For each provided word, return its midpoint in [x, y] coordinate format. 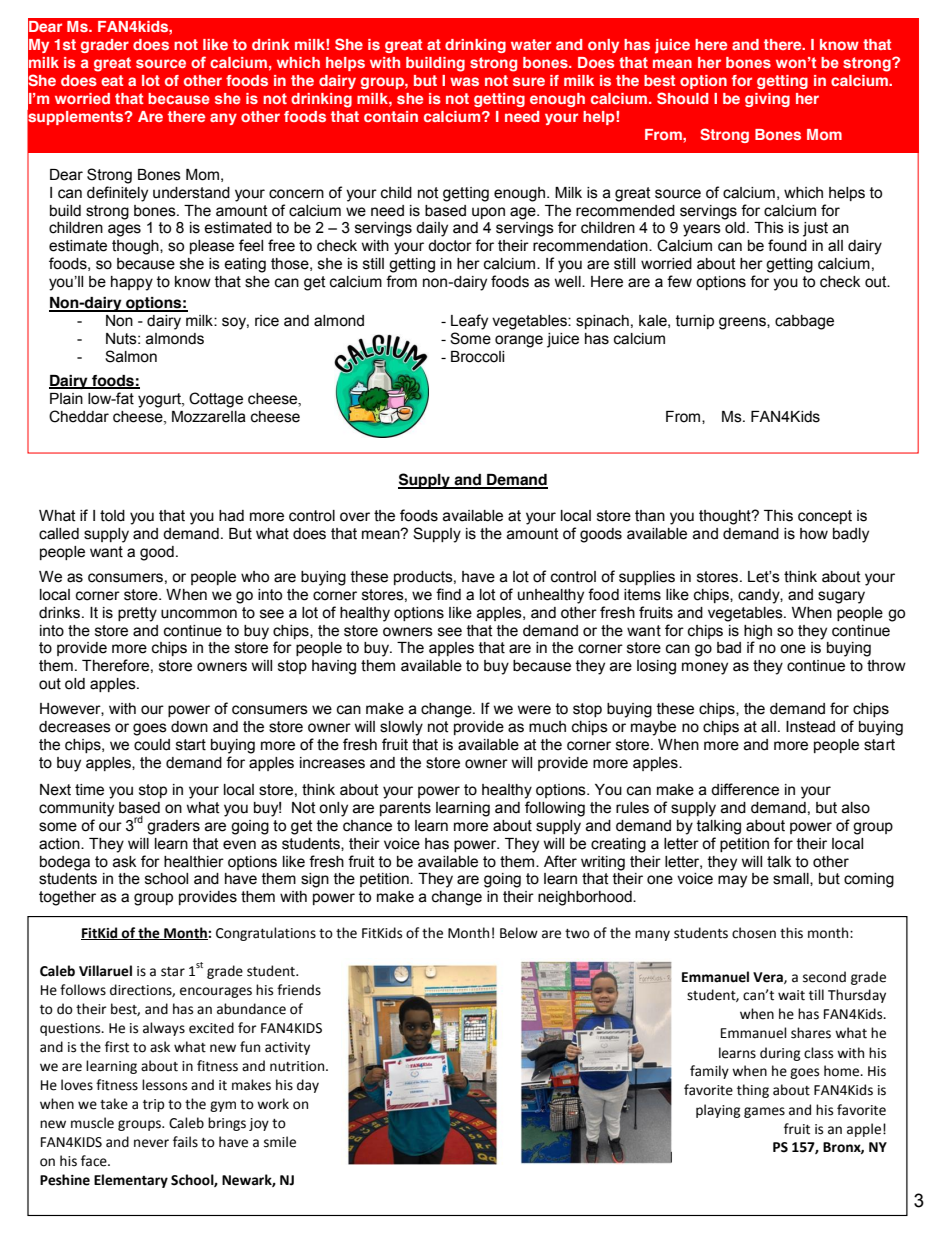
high [758, 632]
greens [743, 323]
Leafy [469, 322]
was [464, 81]
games [764, 1112]
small [792, 879]
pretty [137, 614]
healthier [194, 862]
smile [280, 1142]
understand [191, 193]
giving [767, 100]
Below [519, 933]
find [448, 594]
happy [132, 283]
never [151, 1143]
